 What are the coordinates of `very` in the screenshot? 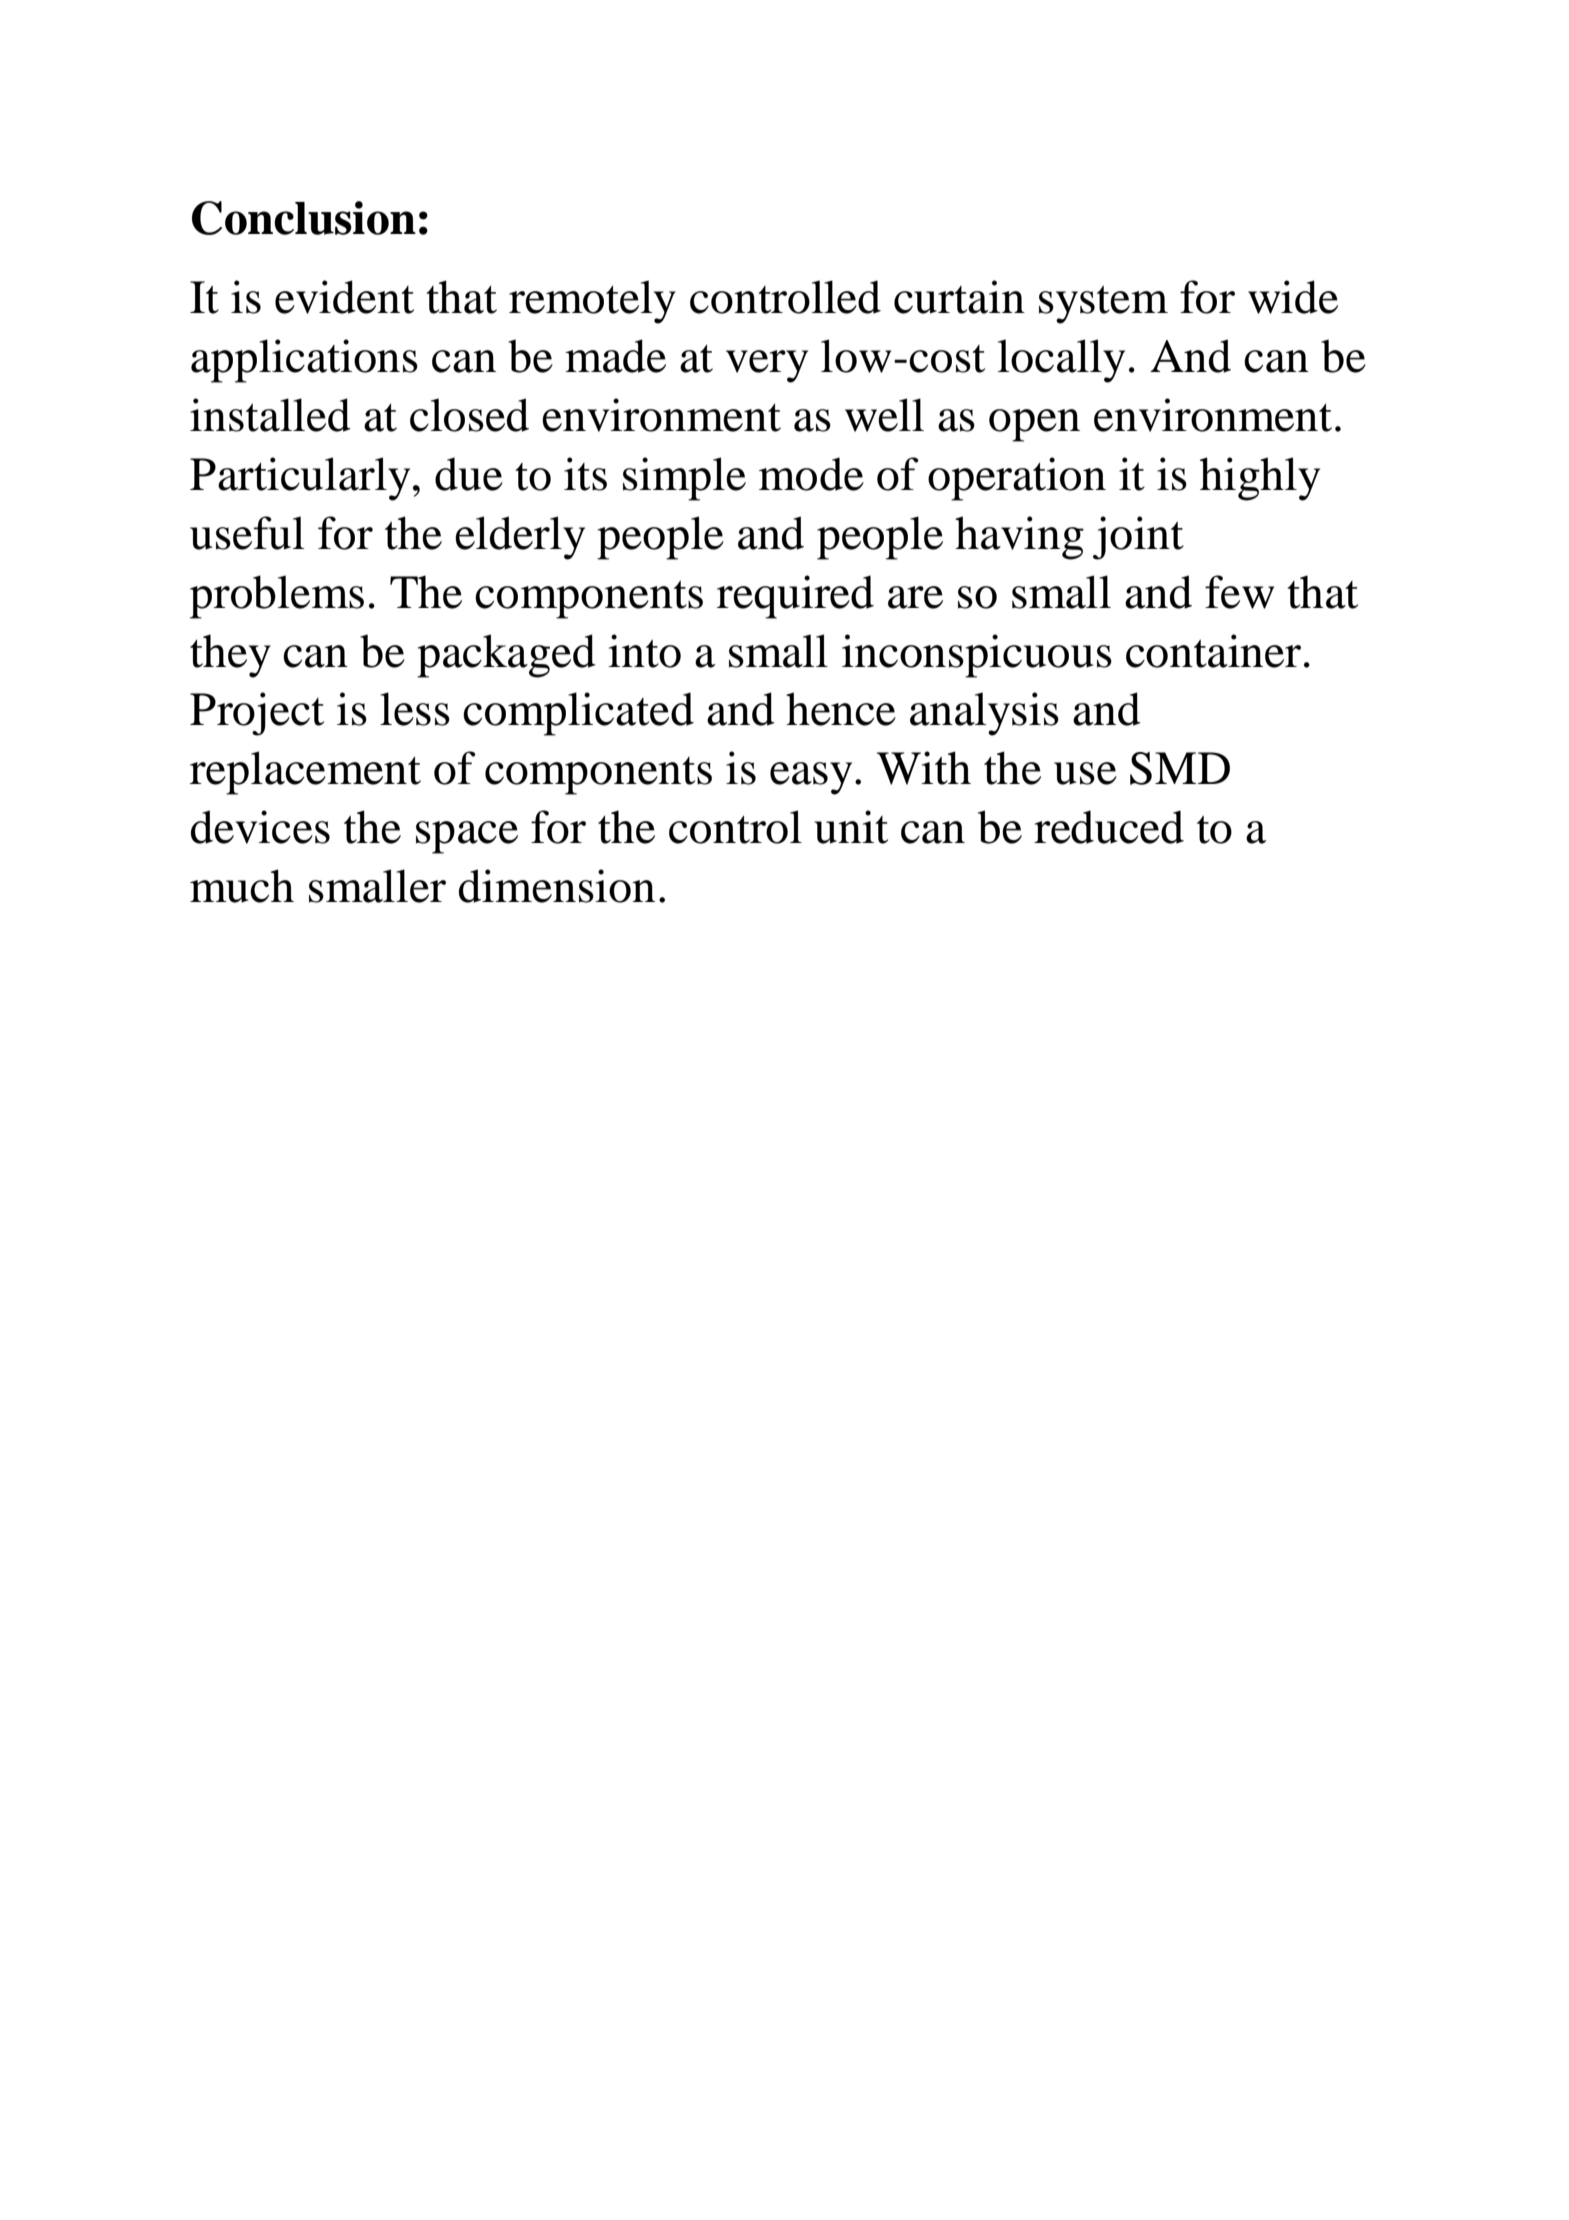 It's located at (767, 366).
